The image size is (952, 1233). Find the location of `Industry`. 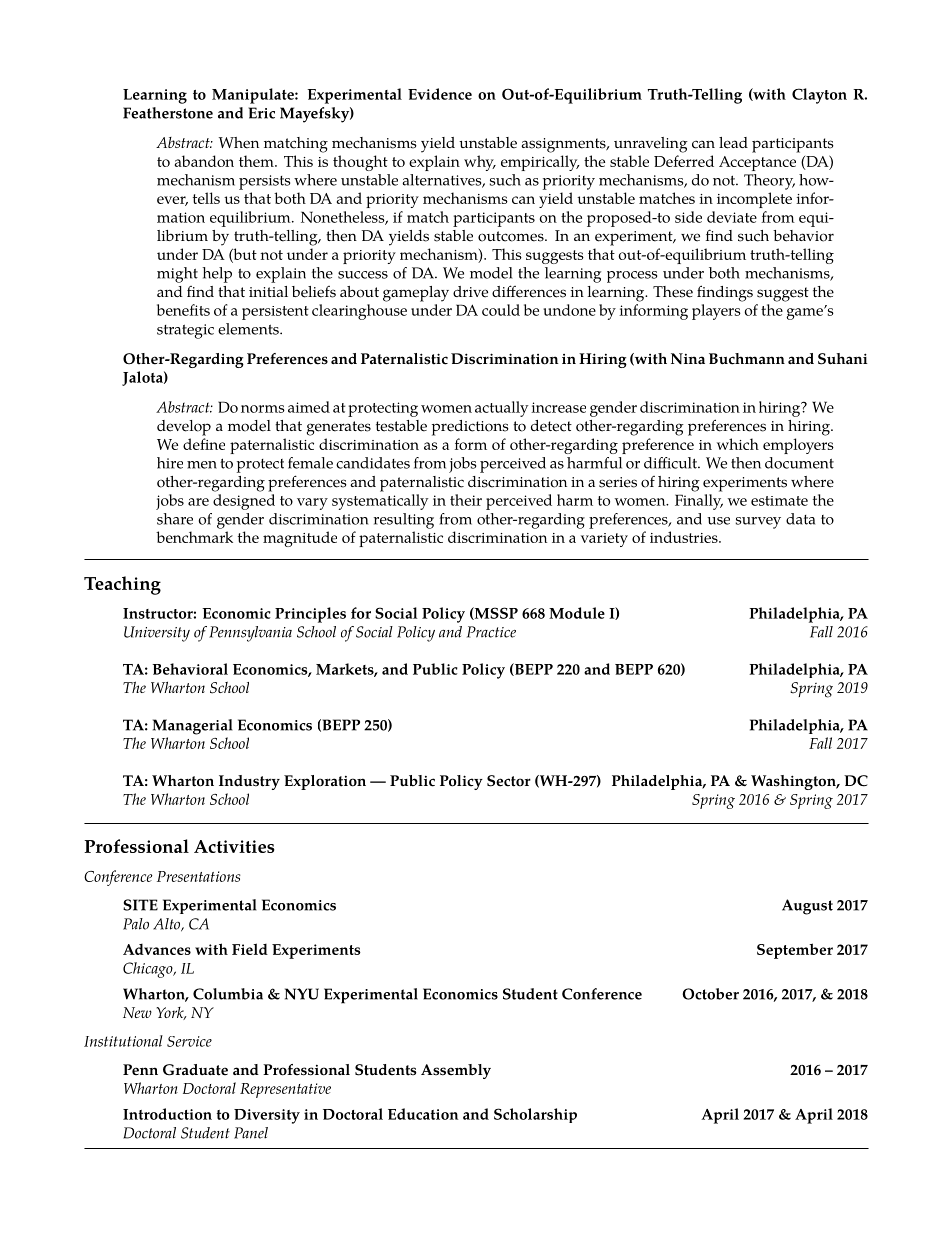

Industry is located at coordinates (249, 782).
